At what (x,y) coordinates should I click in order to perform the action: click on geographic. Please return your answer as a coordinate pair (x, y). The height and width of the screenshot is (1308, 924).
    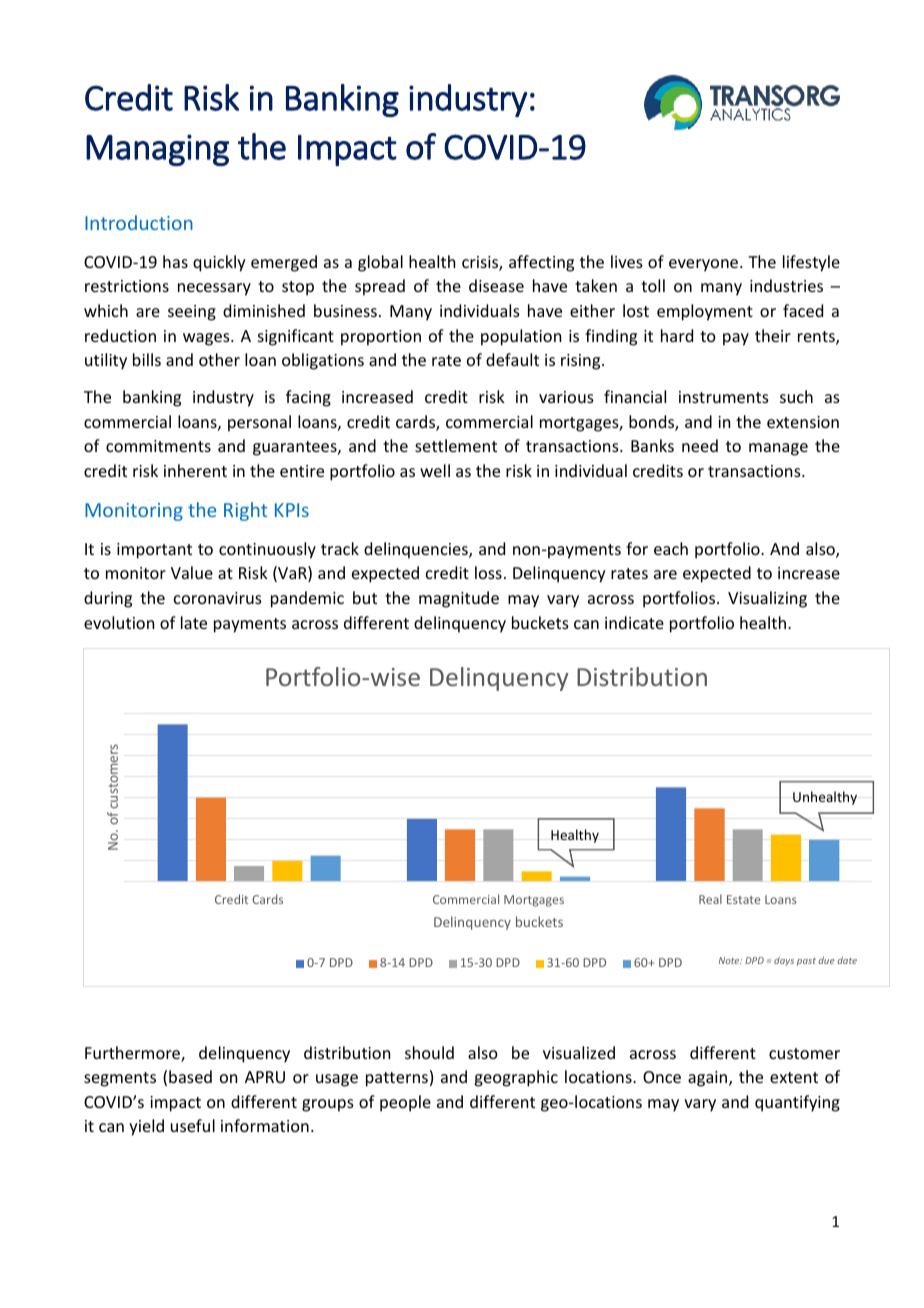
    Looking at the image, I should click on (516, 1078).
